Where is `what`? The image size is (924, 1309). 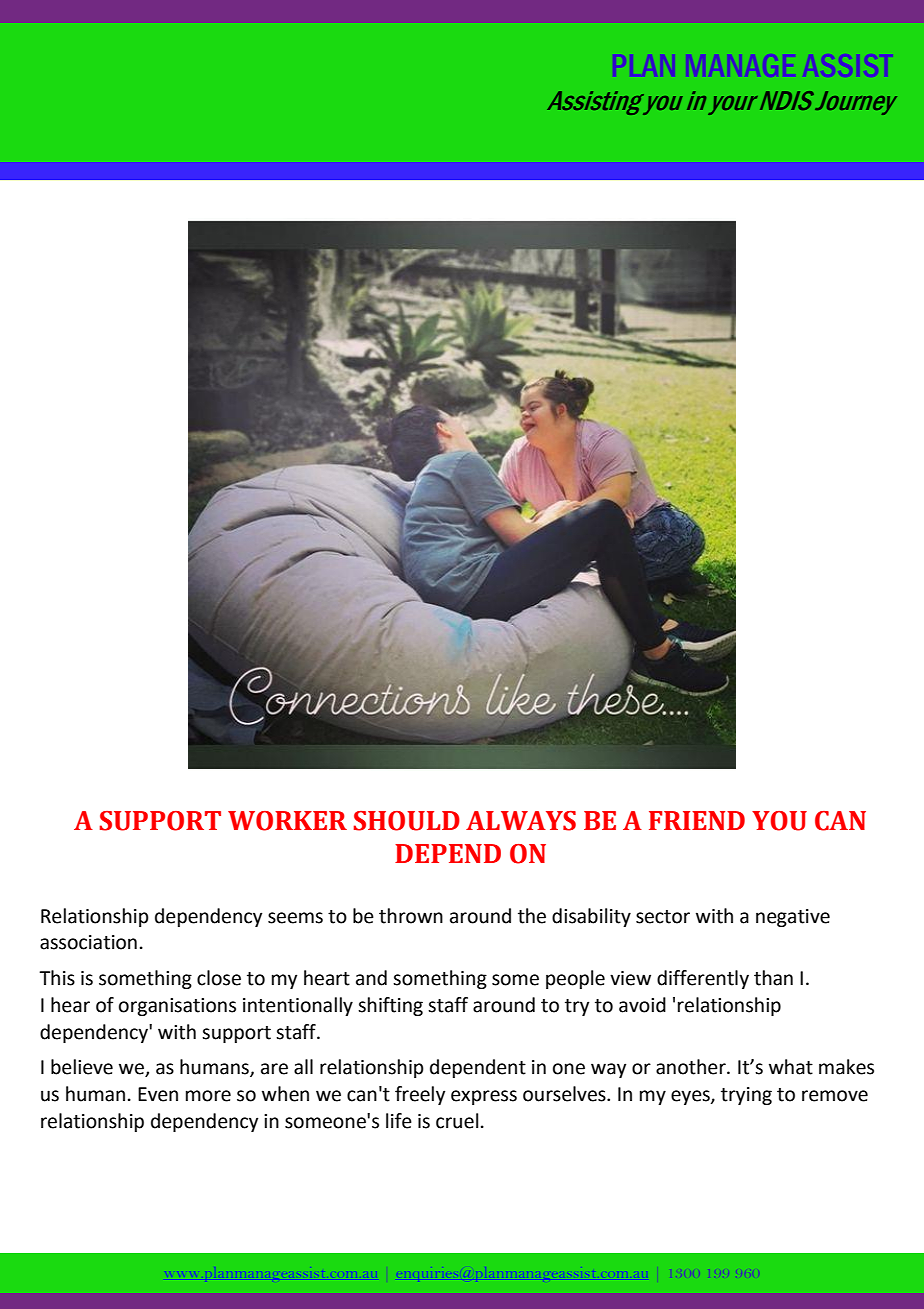 what is located at coordinates (791, 1067).
